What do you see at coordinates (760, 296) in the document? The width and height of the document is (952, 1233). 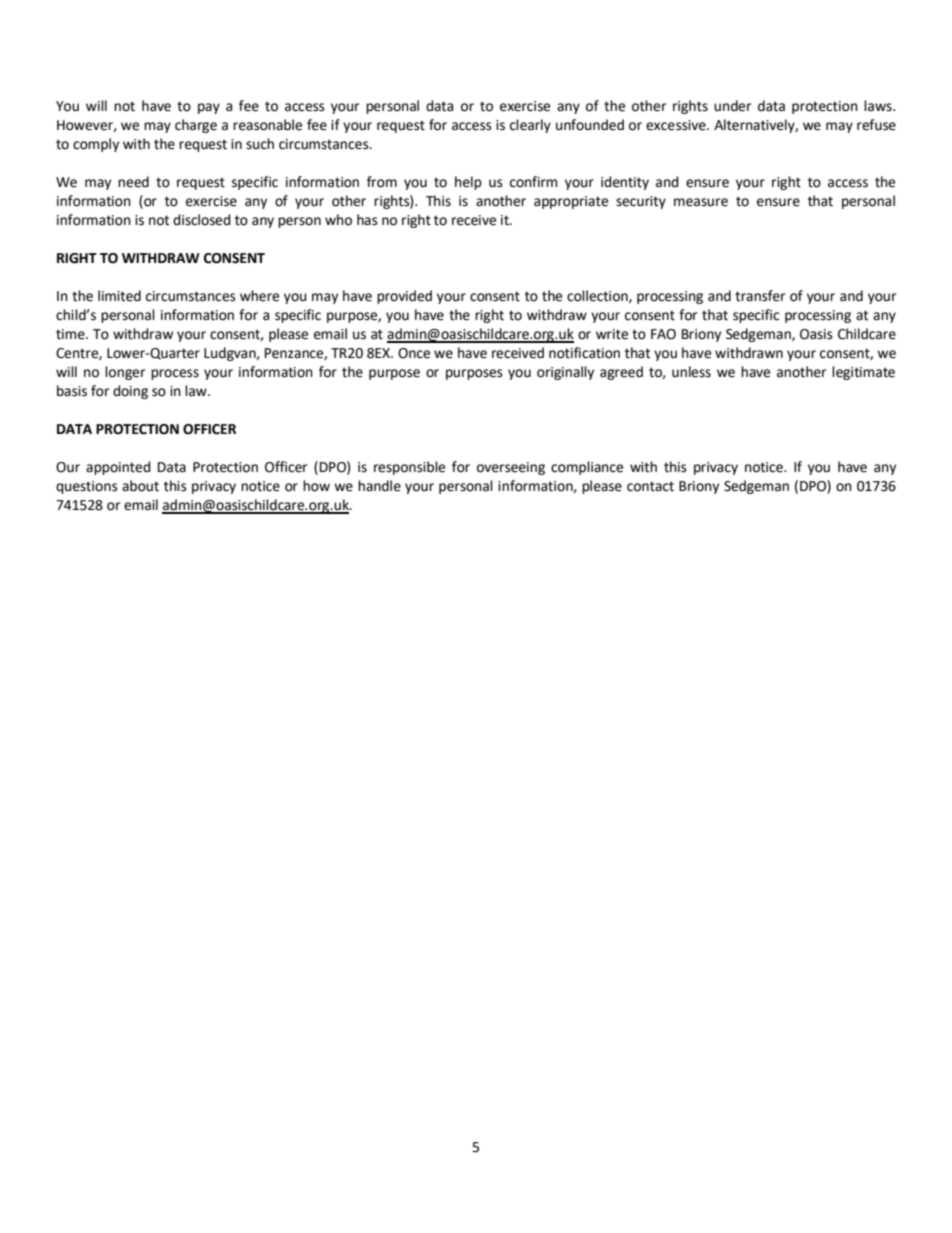 I see `transfer` at bounding box center [760, 296].
